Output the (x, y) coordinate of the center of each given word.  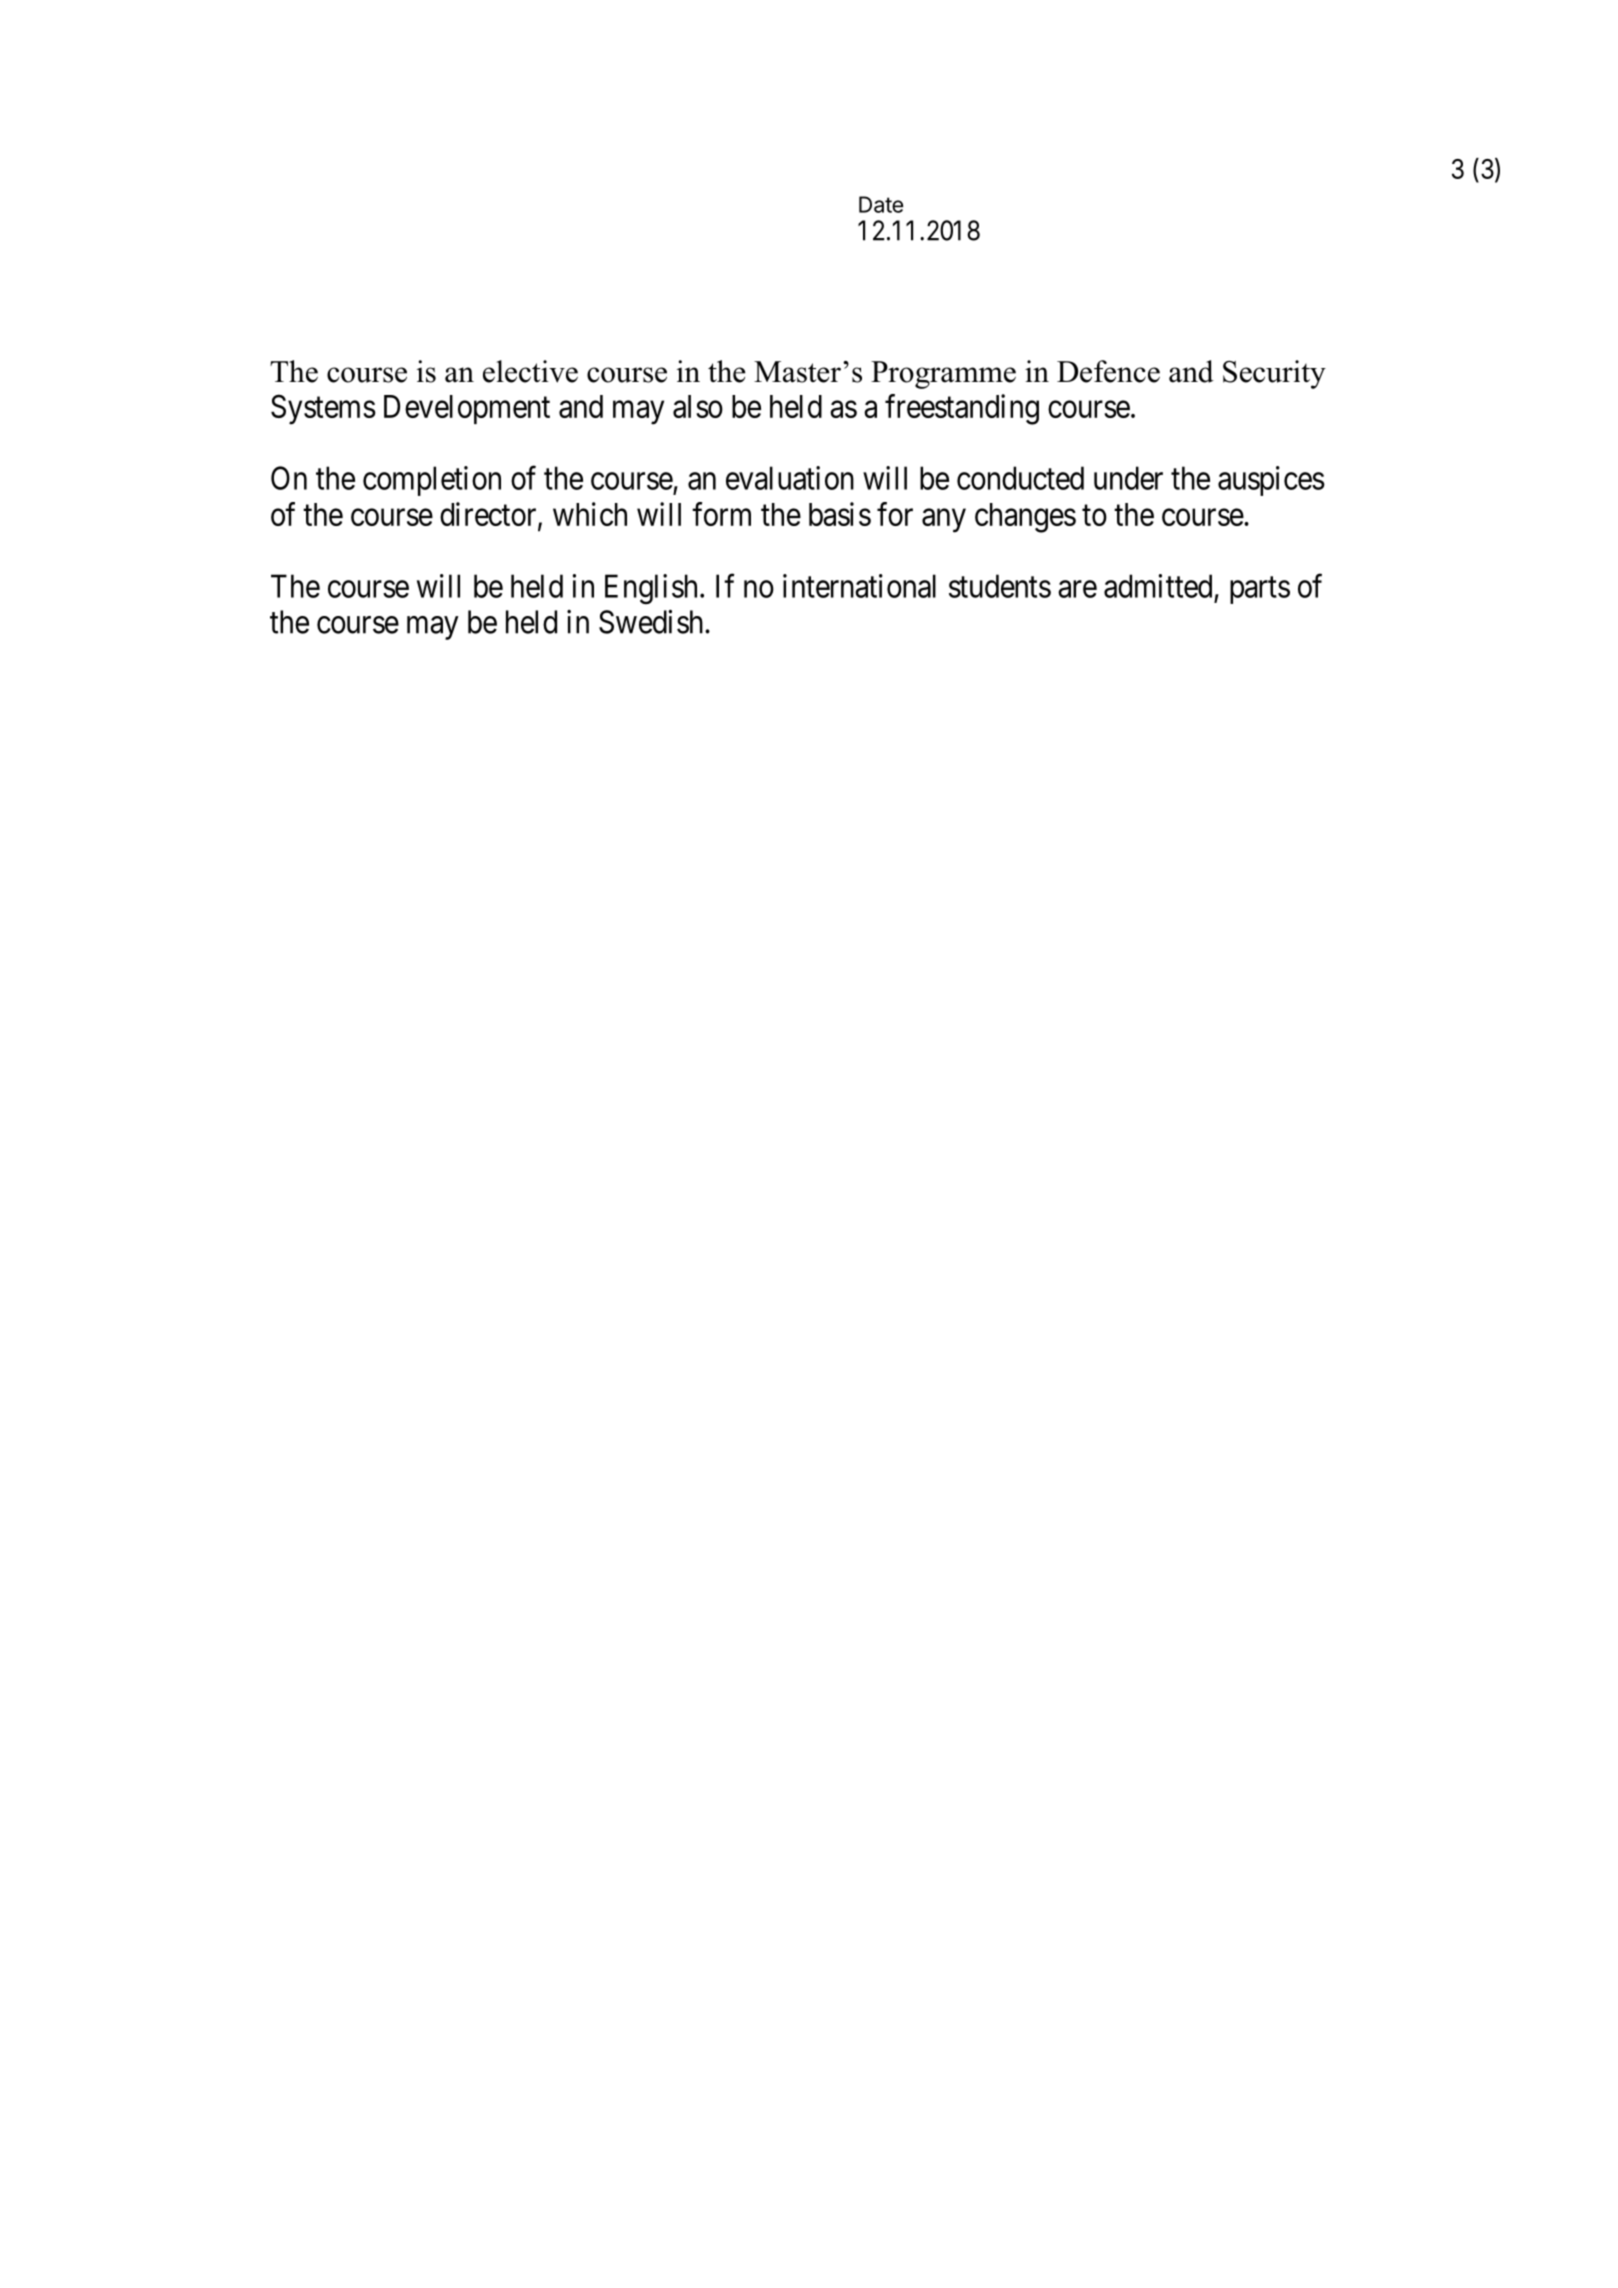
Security (1274, 374)
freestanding (962, 409)
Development (467, 409)
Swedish (652, 621)
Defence (1108, 371)
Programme (943, 375)
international (859, 586)
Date (881, 204)
